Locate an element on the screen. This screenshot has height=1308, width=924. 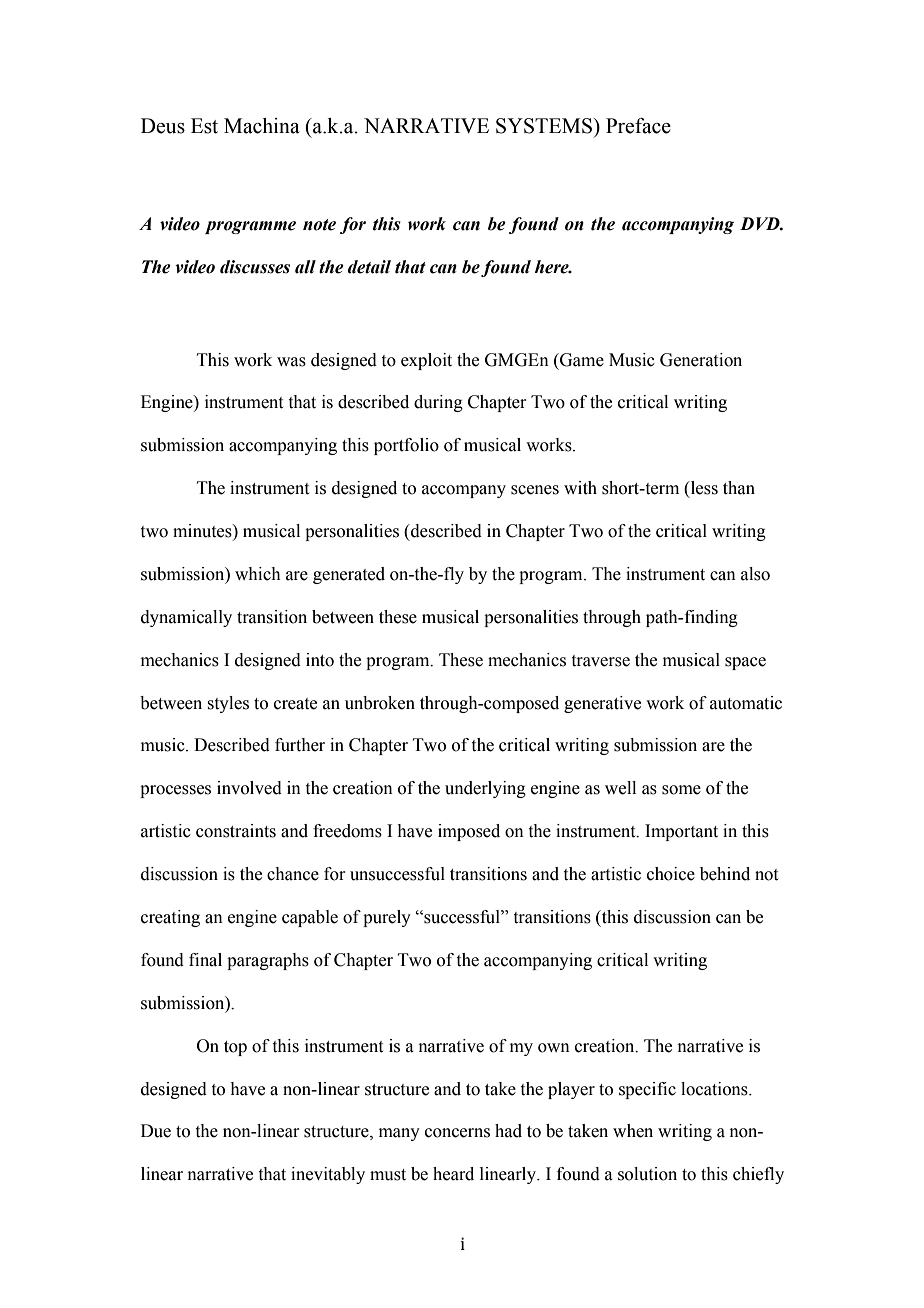
dynamically is located at coordinates (186, 618).
